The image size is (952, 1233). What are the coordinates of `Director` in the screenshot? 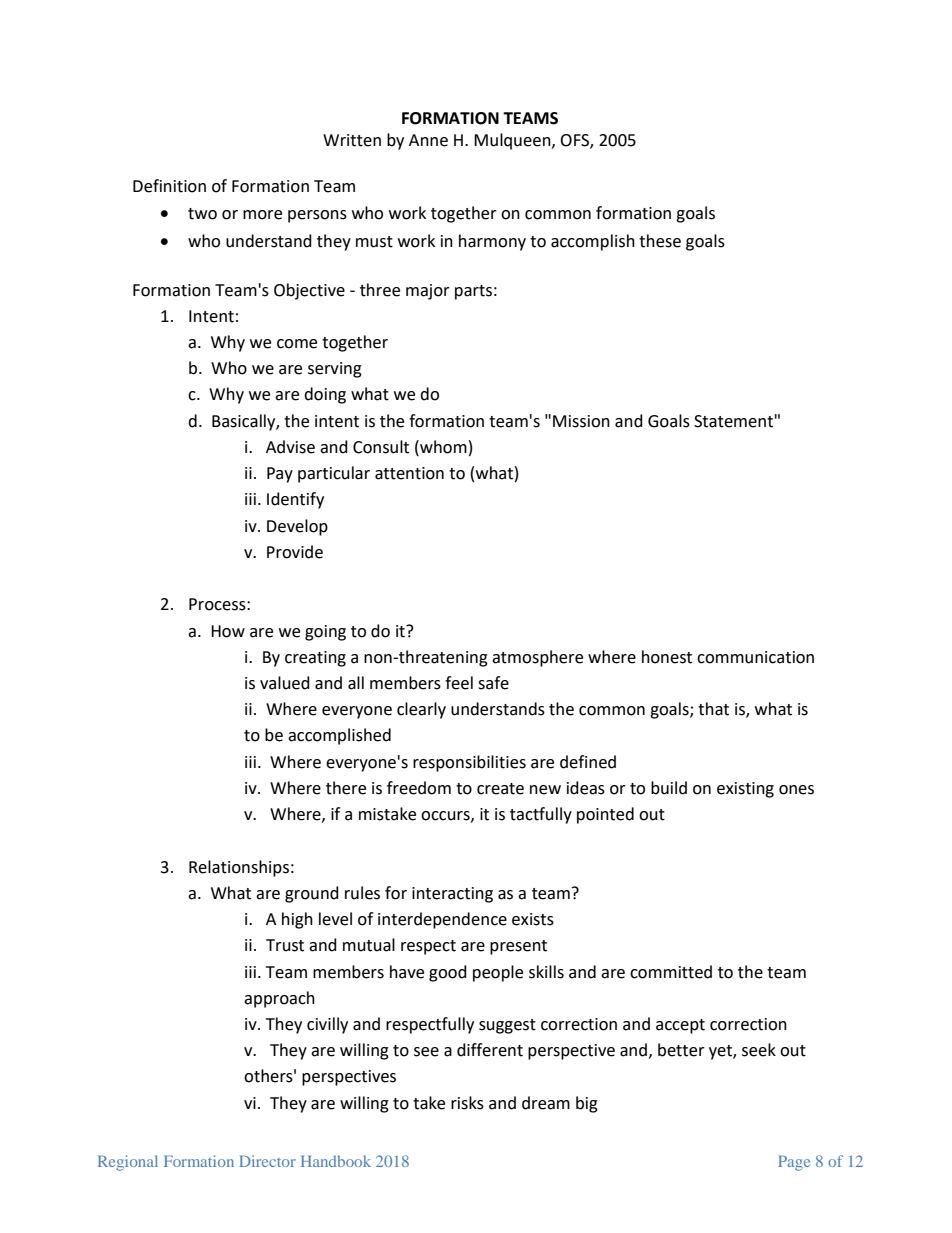 It's located at (267, 1161).
